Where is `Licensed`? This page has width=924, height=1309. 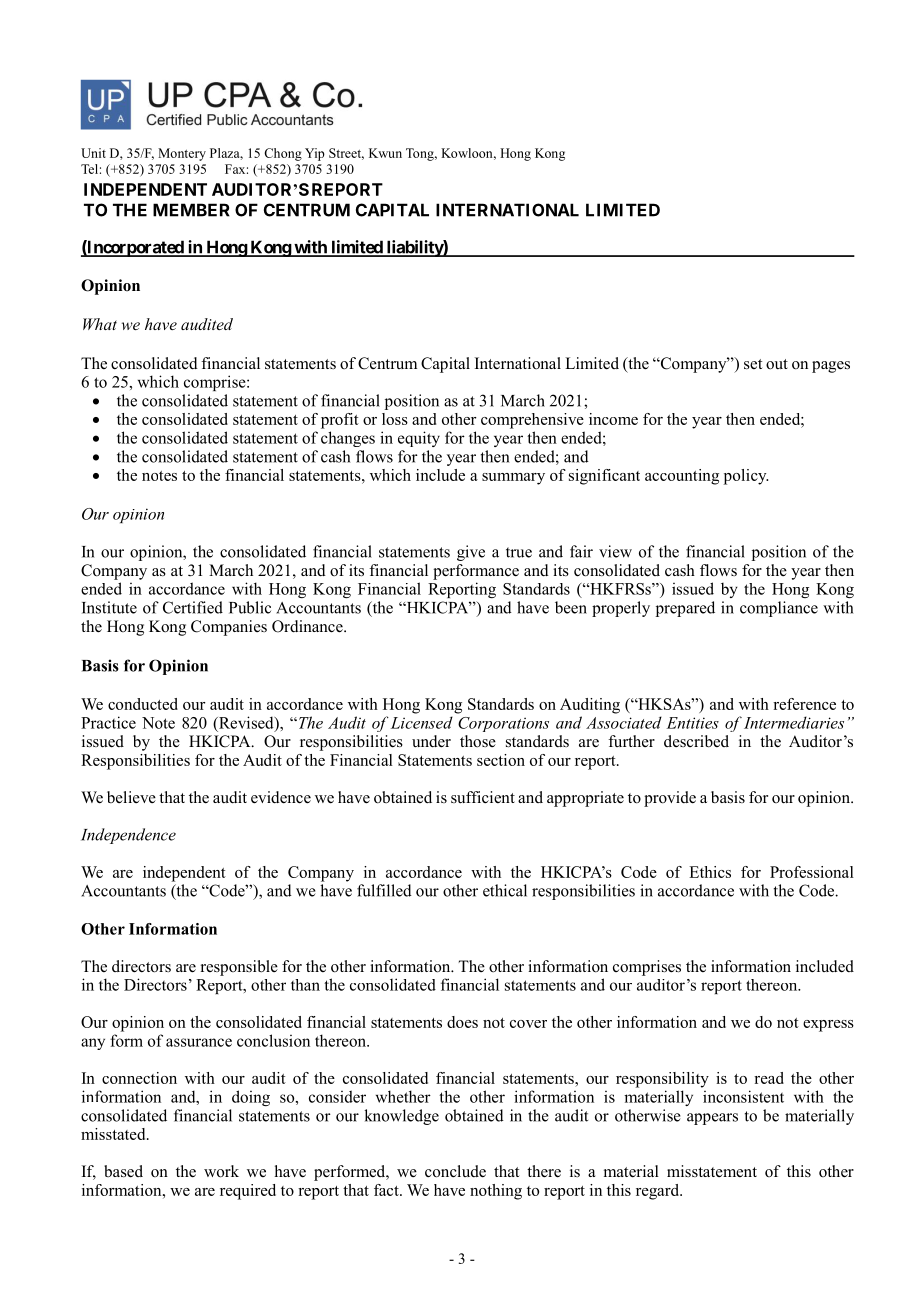
Licensed is located at coordinates (422, 722).
